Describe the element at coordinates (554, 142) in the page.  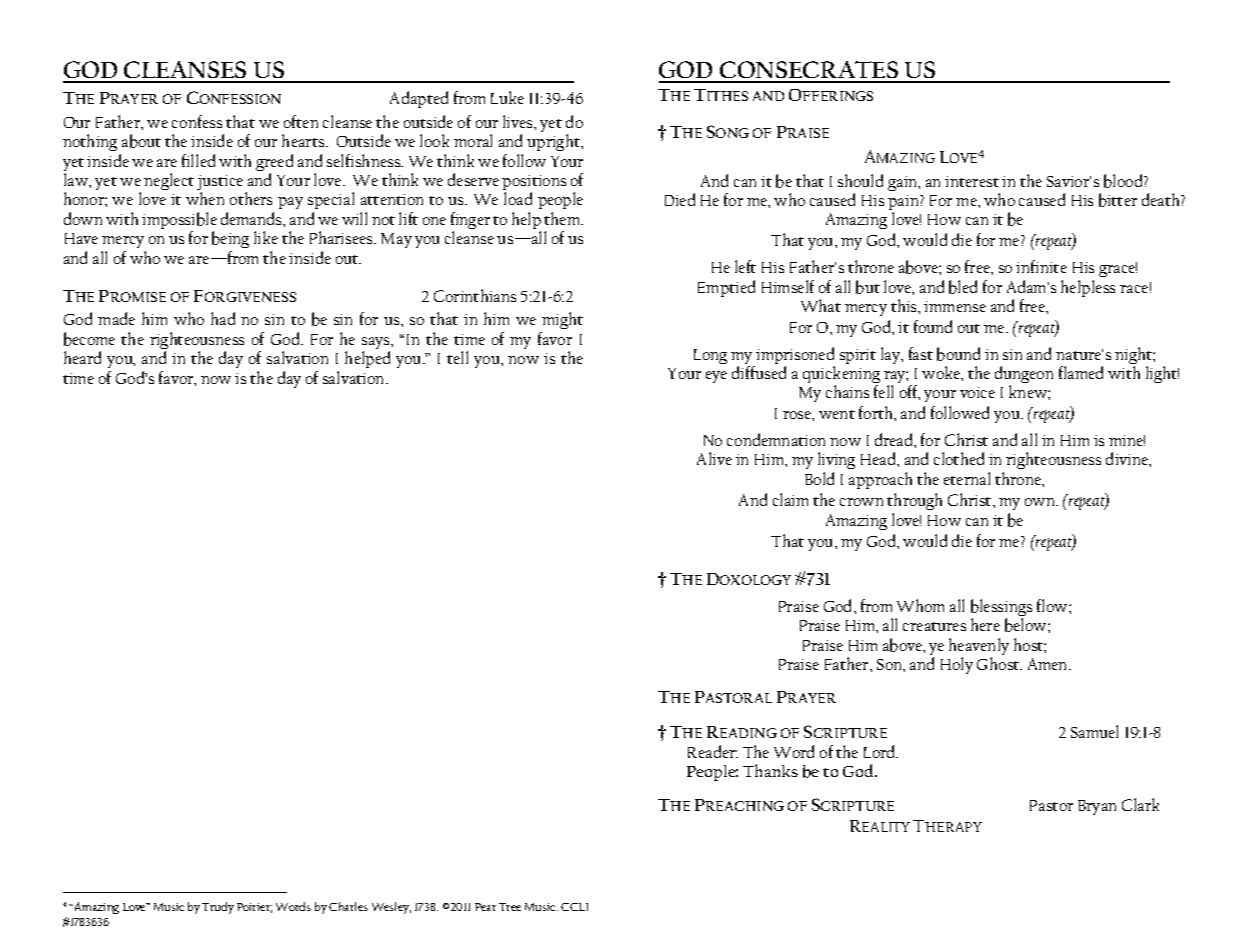
I see `upright` at that location.
